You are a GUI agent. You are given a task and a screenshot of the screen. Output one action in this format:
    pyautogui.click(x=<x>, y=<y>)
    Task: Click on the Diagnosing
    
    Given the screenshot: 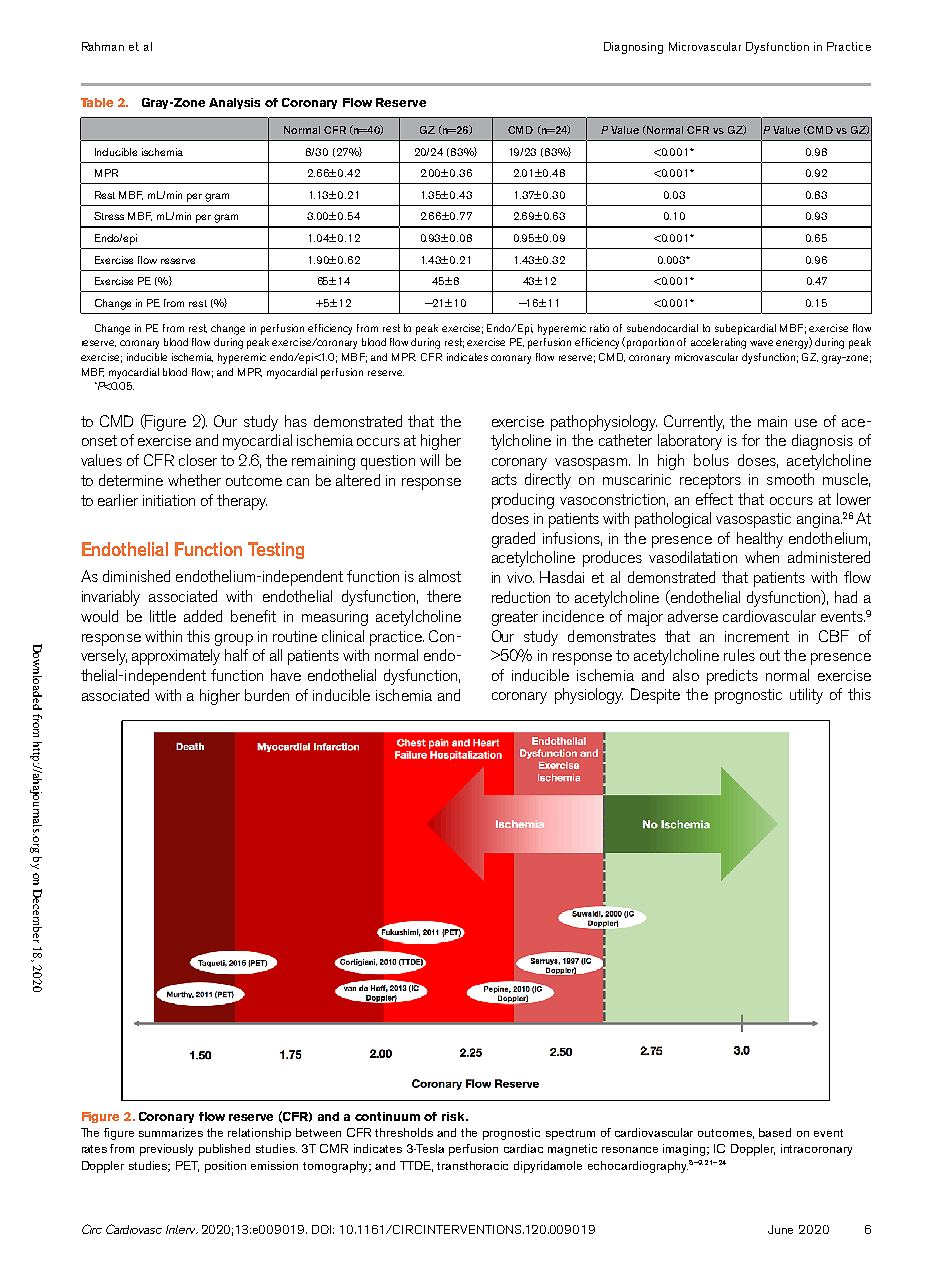 What is the action you would take?
    pyautogui.click(x=633, y=48)
